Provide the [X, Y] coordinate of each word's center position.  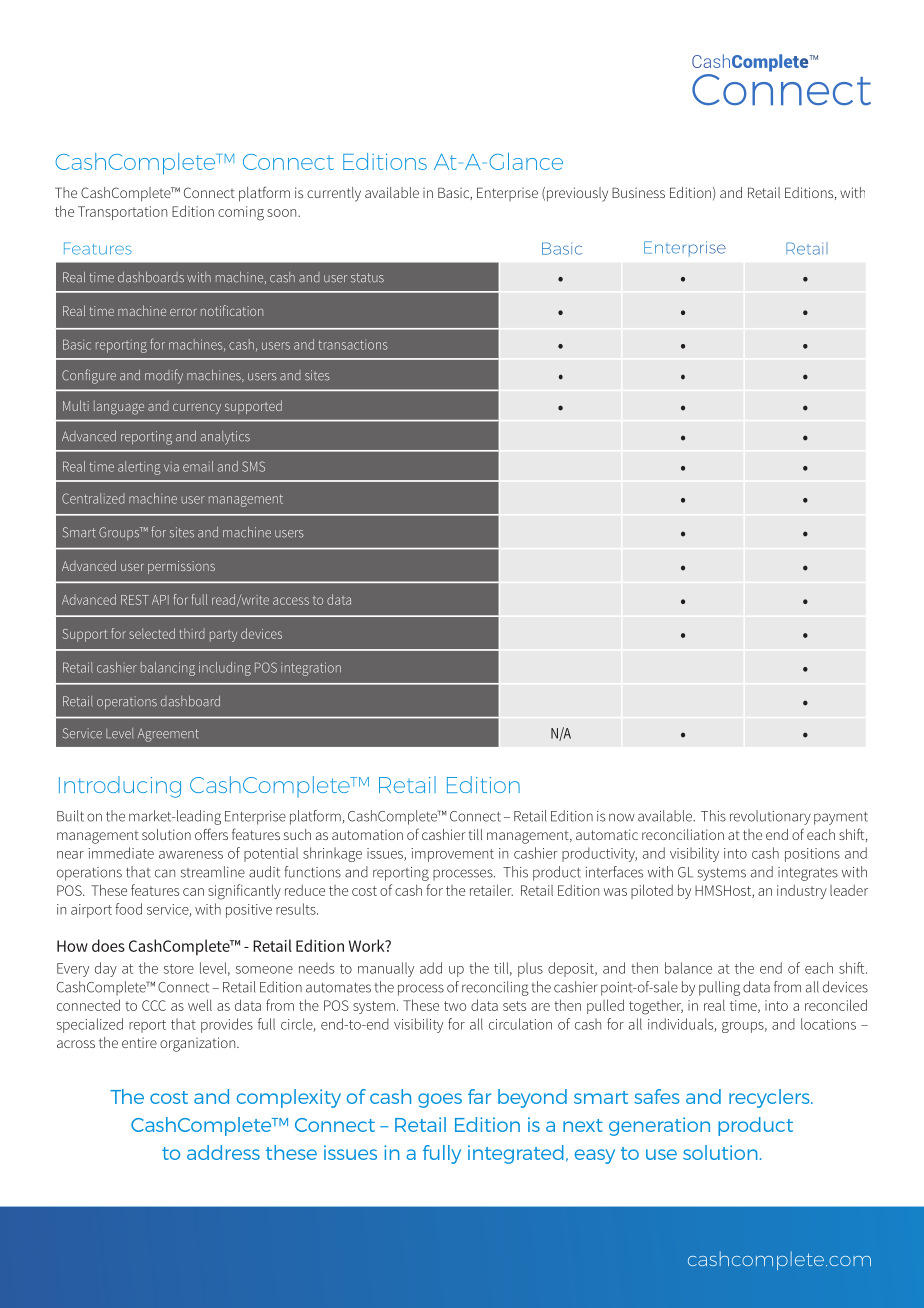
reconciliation [683, 834]
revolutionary [770, 817]
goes [440, 1100]
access [291, 601]
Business [638, 192]
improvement [453, 855]
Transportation [122, 213]
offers [211, 834]
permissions [181, 567]
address [223, 1152]
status [367, 278]
